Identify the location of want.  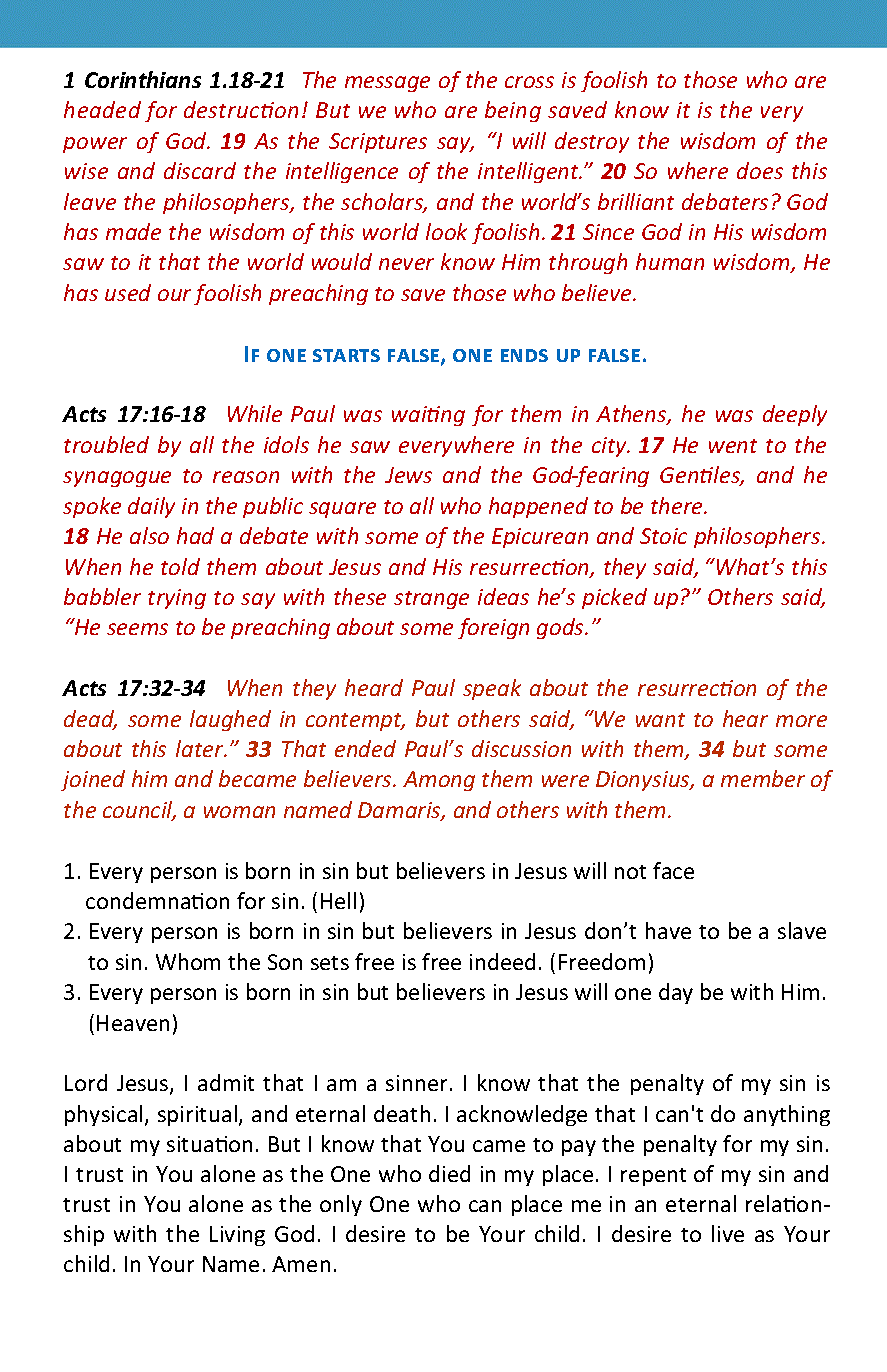
(660, 720).
